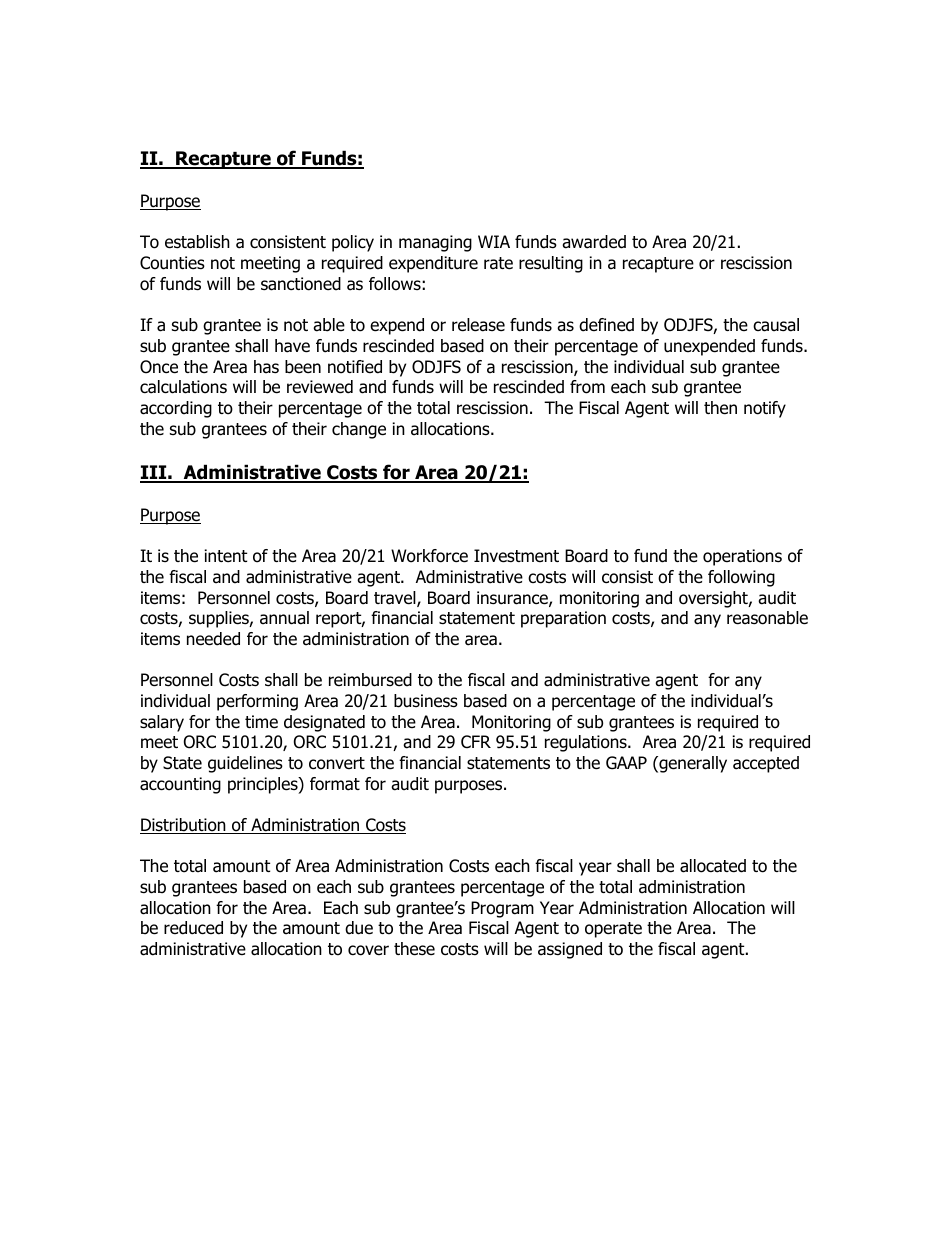  Describe the element at coordinates (396, 599) in the document. I see `travel` at that location.
